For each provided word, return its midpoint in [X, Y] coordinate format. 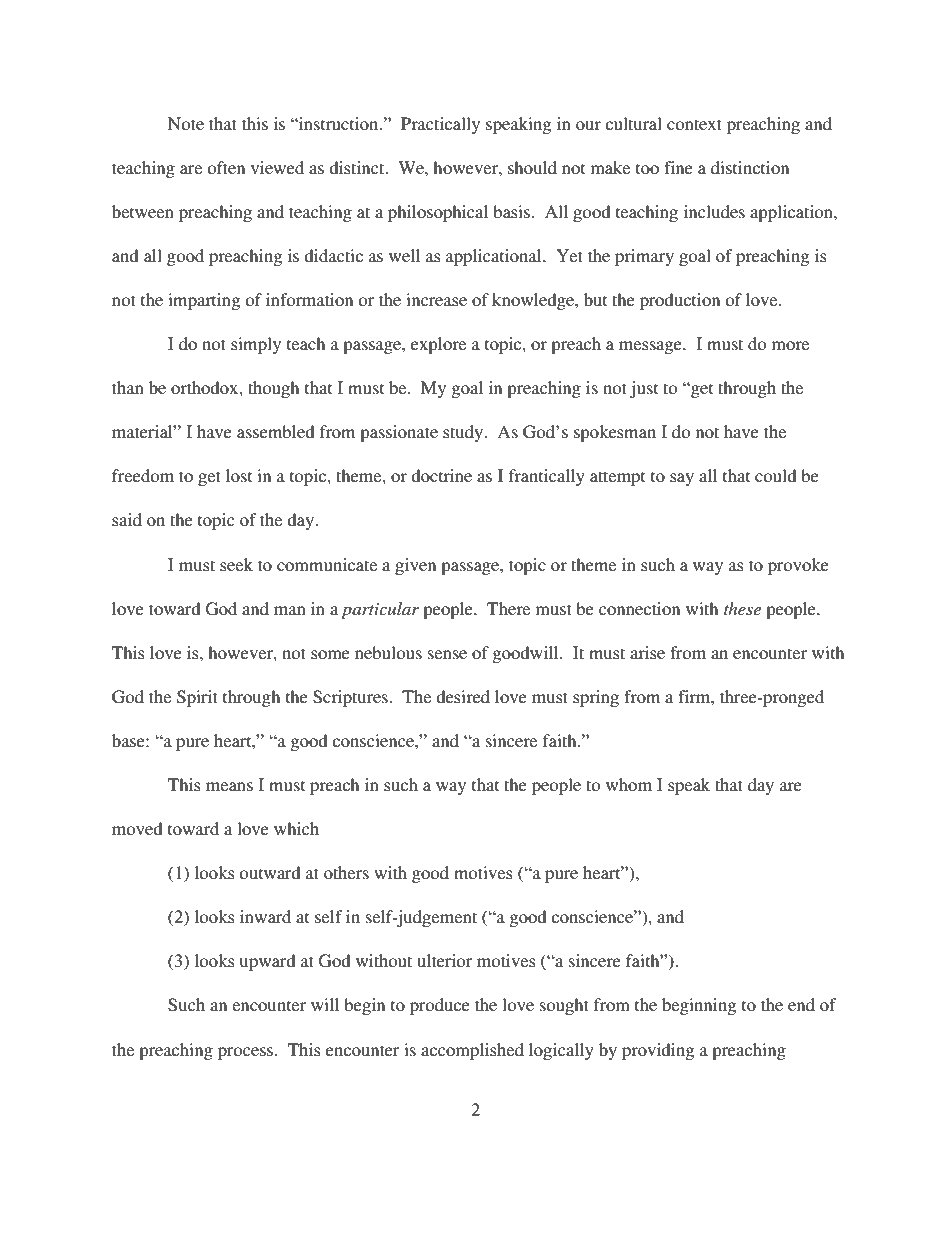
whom [629, 784]
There [508, 608]
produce [440, 1006]
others [346, 872]
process [247, 1053]
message [651, 347]
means [229, 786]
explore [438, 345]
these [742, 608]
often [226, 167]
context [694, 124]
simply [256, 345]
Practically [440, 125]
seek [236, 564]
